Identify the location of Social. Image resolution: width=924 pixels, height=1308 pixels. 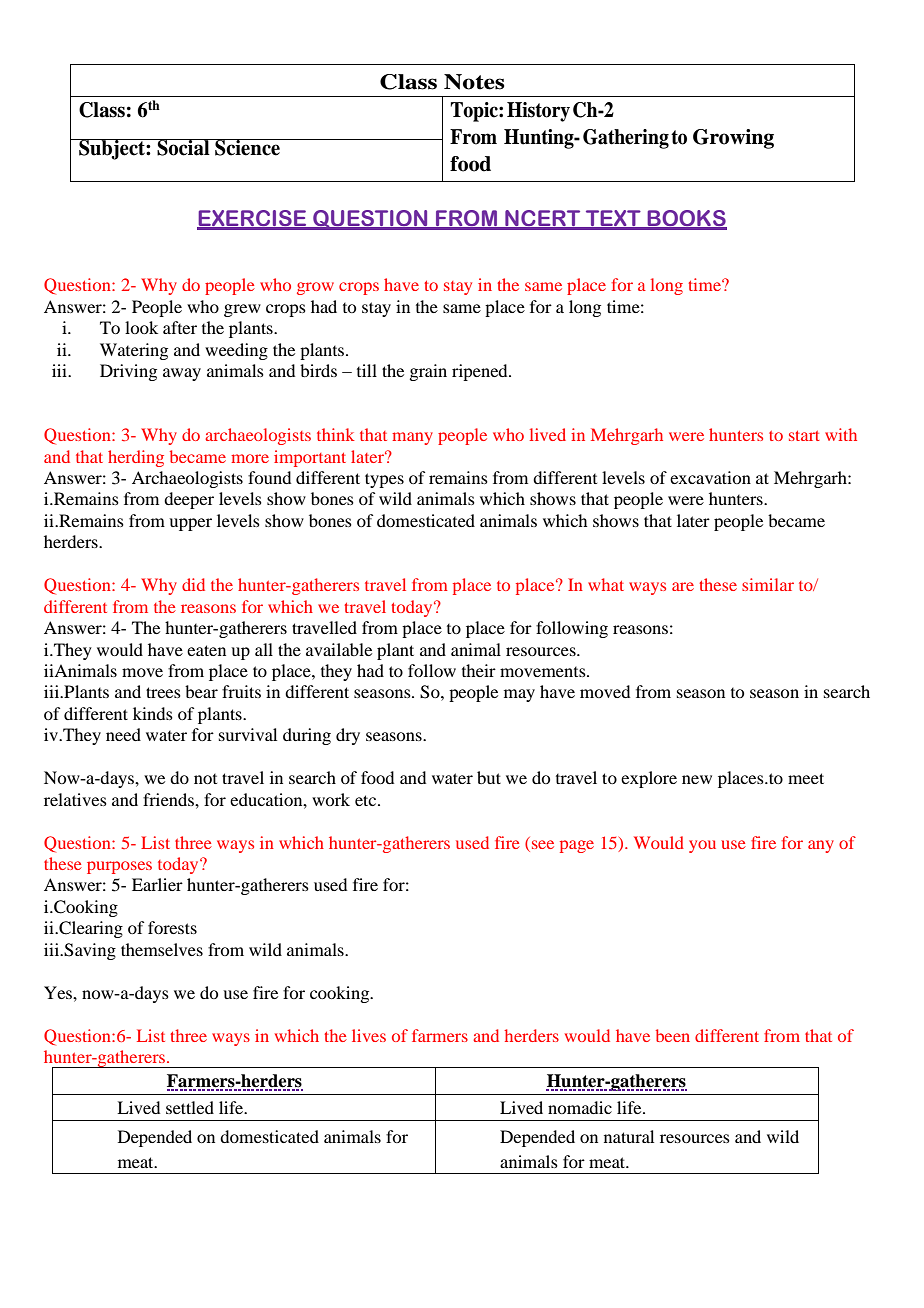
(183, 147).
